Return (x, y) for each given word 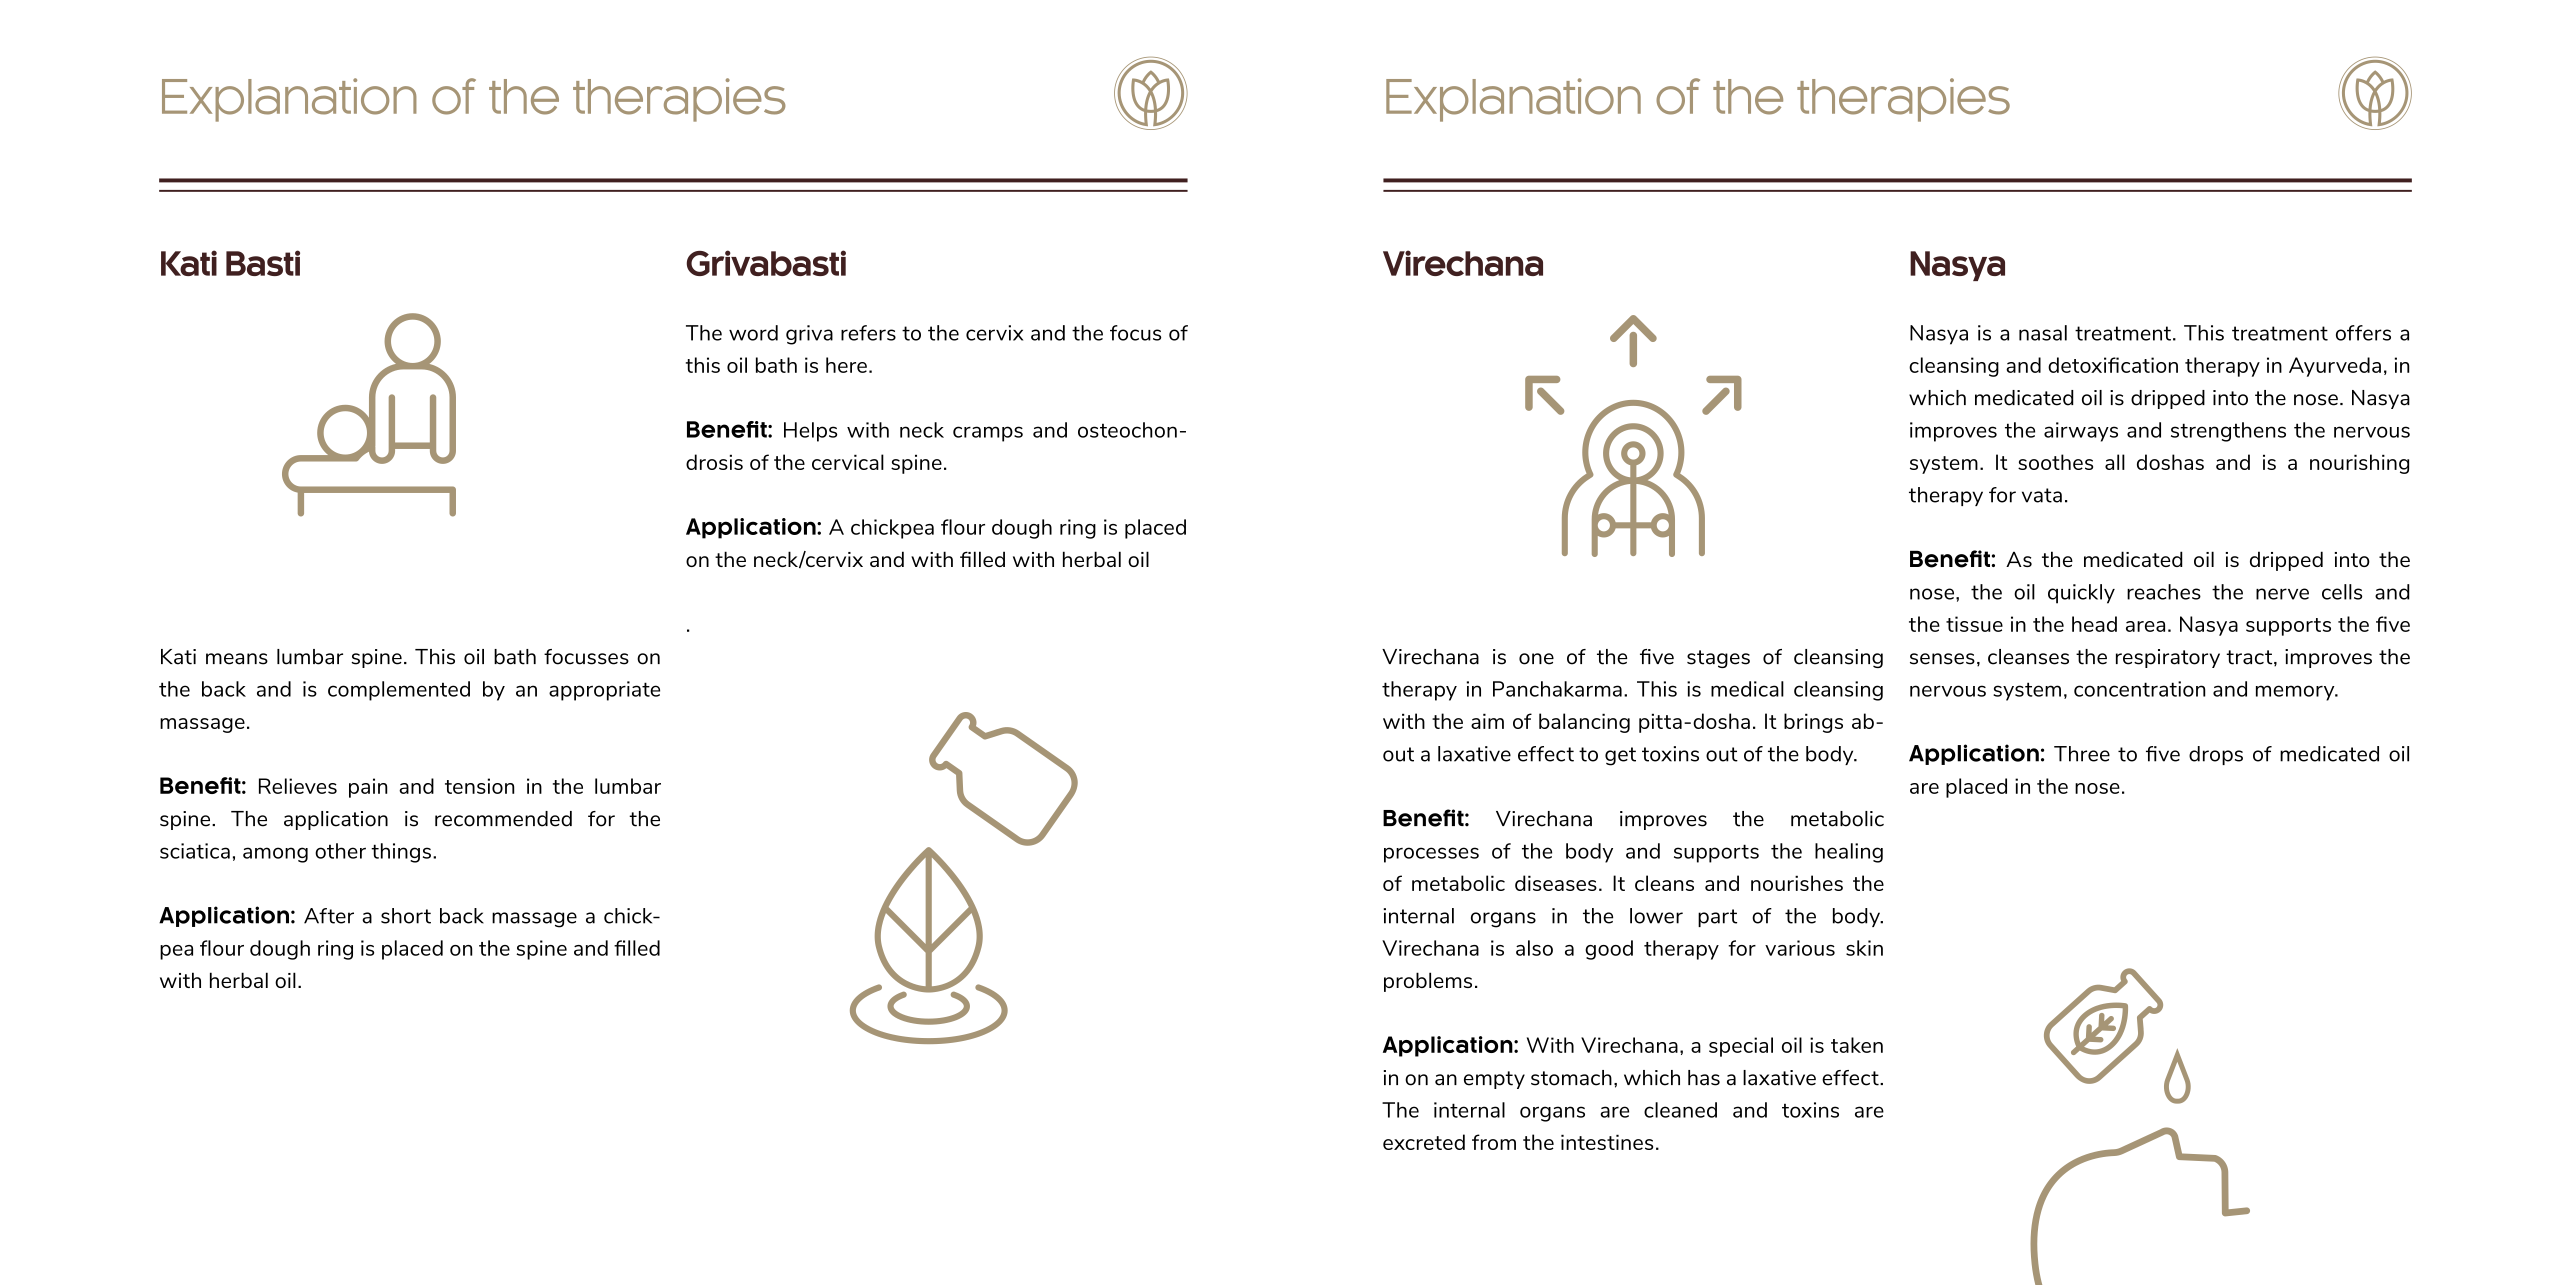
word (753, 333)
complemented (399, 691)
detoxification (2113, 365)
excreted (1424, 1142)
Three (2082, 754)
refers (868, 333)
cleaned (1680, 1110)
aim (1487, 721)
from (1494, 1142)
